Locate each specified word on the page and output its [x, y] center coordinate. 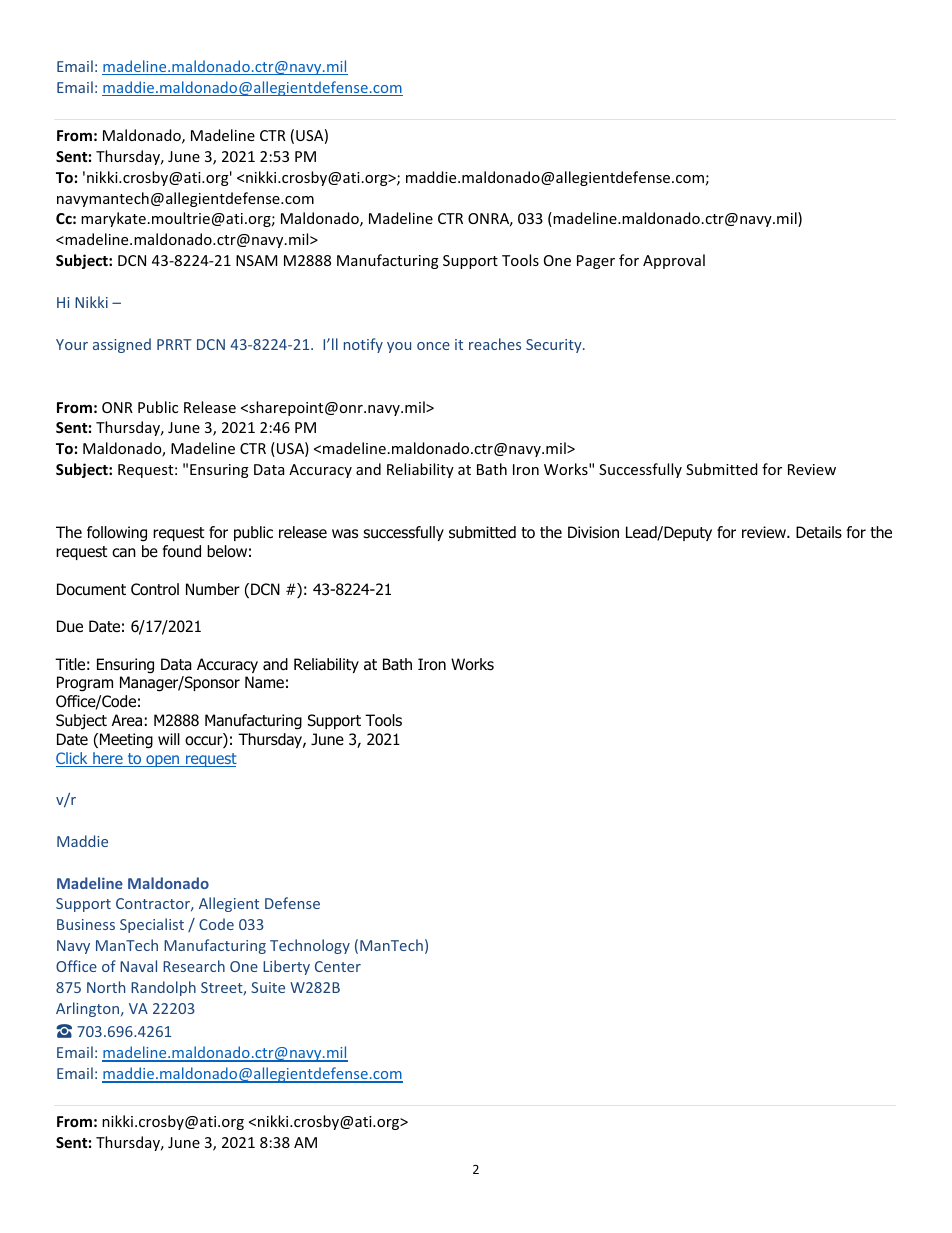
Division [593, 532]
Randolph [163, 988]
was [345, 534]
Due [70, 626]
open [163, 761]
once [433, 346]
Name [264, 682]
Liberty [286, 967]
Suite [268, 987]
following [117, 534]
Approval [674, 261]
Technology [310, 946]
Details [819, 532]
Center [338, 966]
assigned [122, 345]
